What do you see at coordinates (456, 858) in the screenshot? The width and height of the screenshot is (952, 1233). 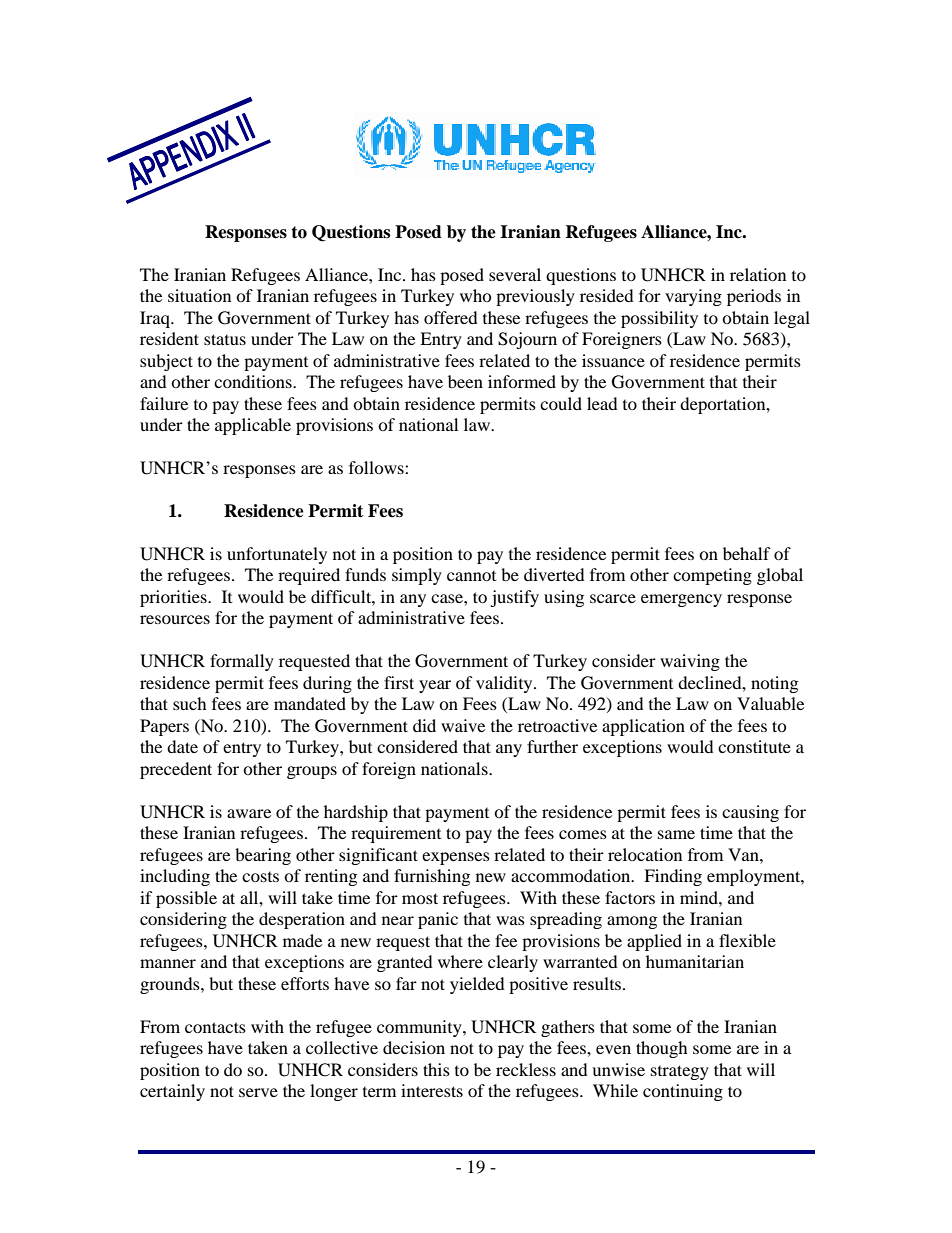 I see `expenses` at bounding box center [456, 858].
